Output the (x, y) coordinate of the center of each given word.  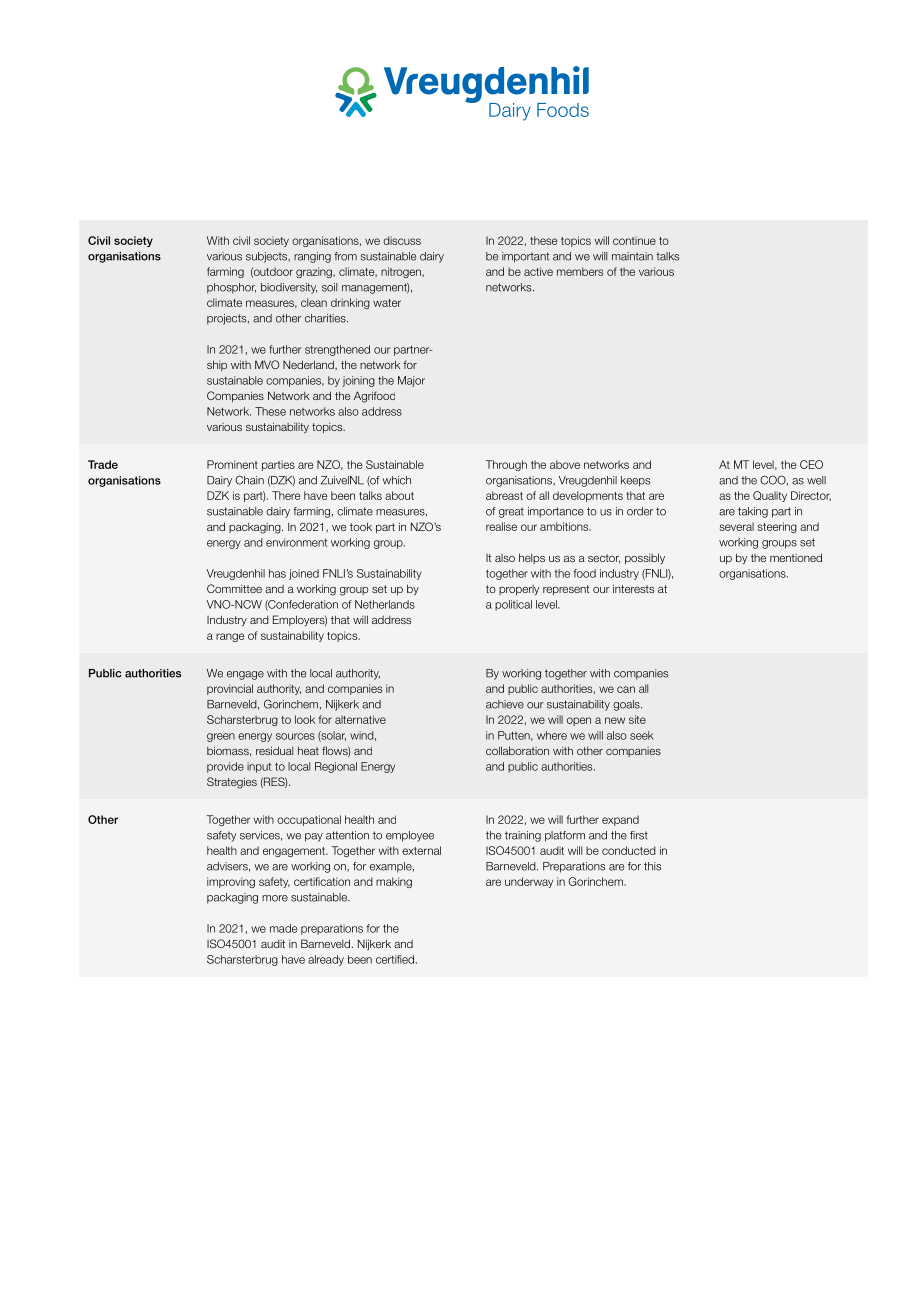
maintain (632, 256)
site (637, 719)
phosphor (231, 288)
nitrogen (402, 272)
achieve (505, 704)
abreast (504, 495)
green (221, 737)
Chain (249, 480)
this (652, 866)
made (283, 928)
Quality (770, 496)
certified (395, 959)
